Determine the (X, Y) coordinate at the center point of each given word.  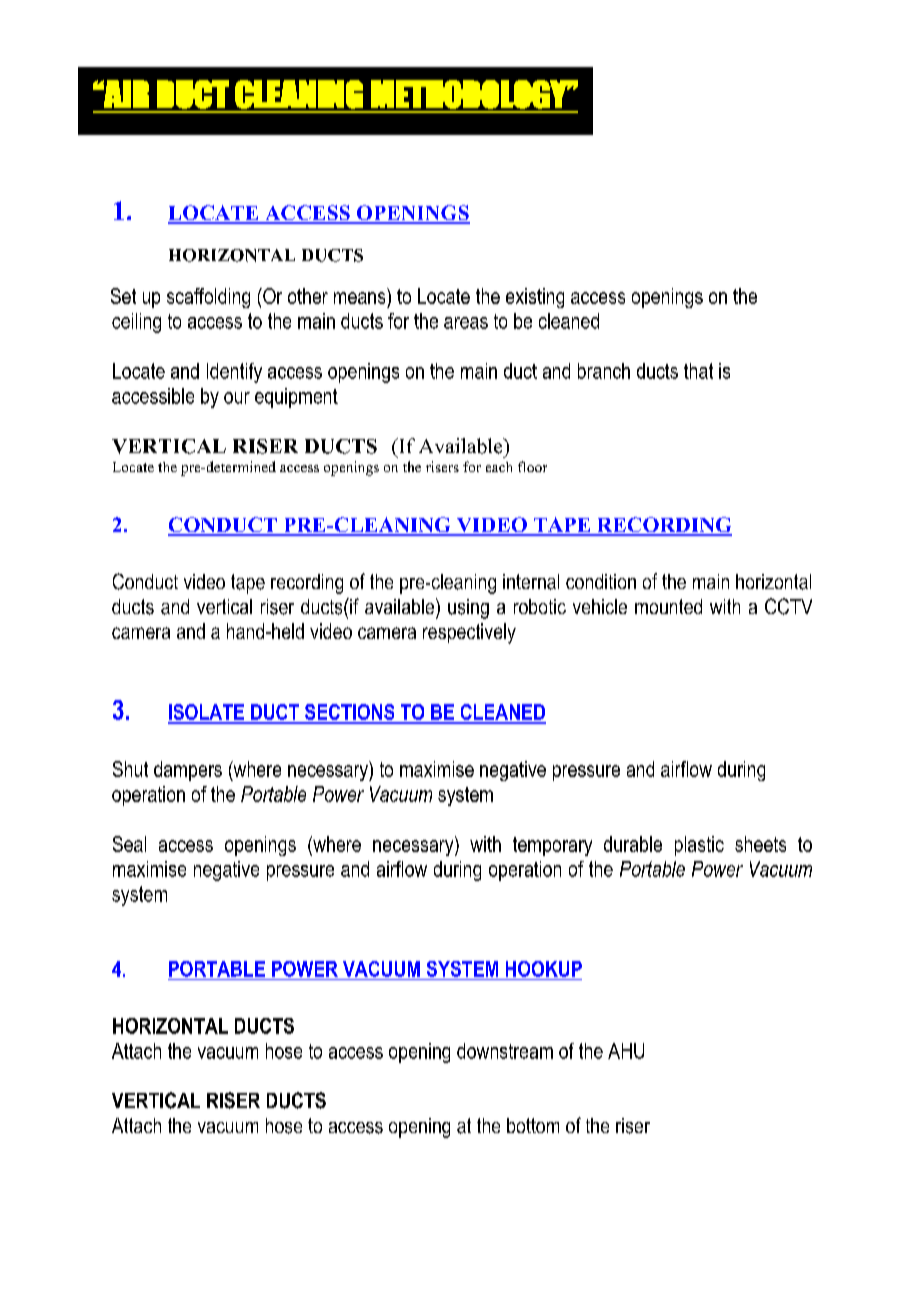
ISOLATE (207, 713)
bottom (533, 1125)
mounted (668, 606)
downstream (505, 1051)
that (698, 371)
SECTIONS (349, 713)
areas (466, 323)
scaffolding (208, 298)
